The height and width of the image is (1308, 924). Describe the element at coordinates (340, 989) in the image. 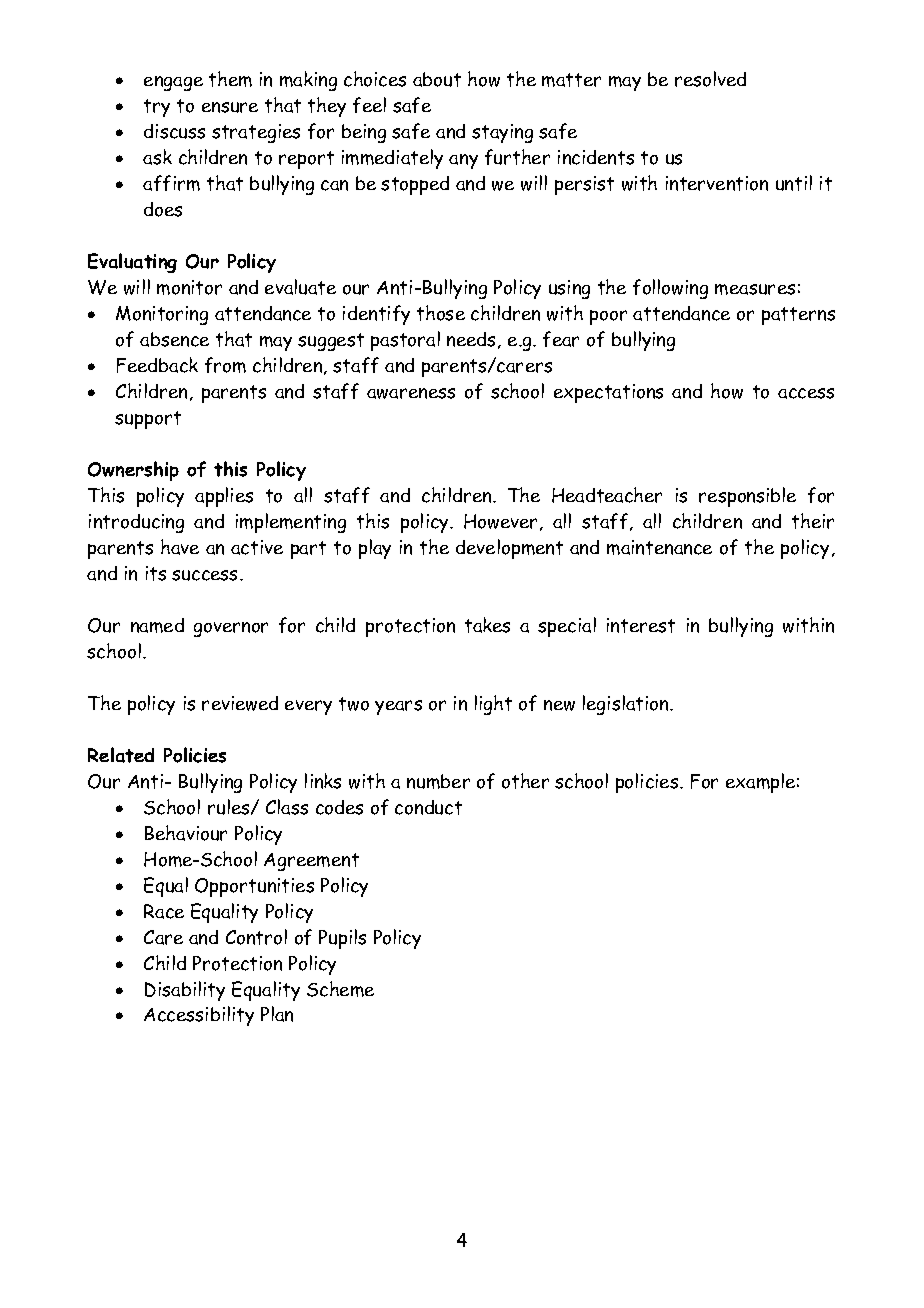

I see `Scheme` at that location.
